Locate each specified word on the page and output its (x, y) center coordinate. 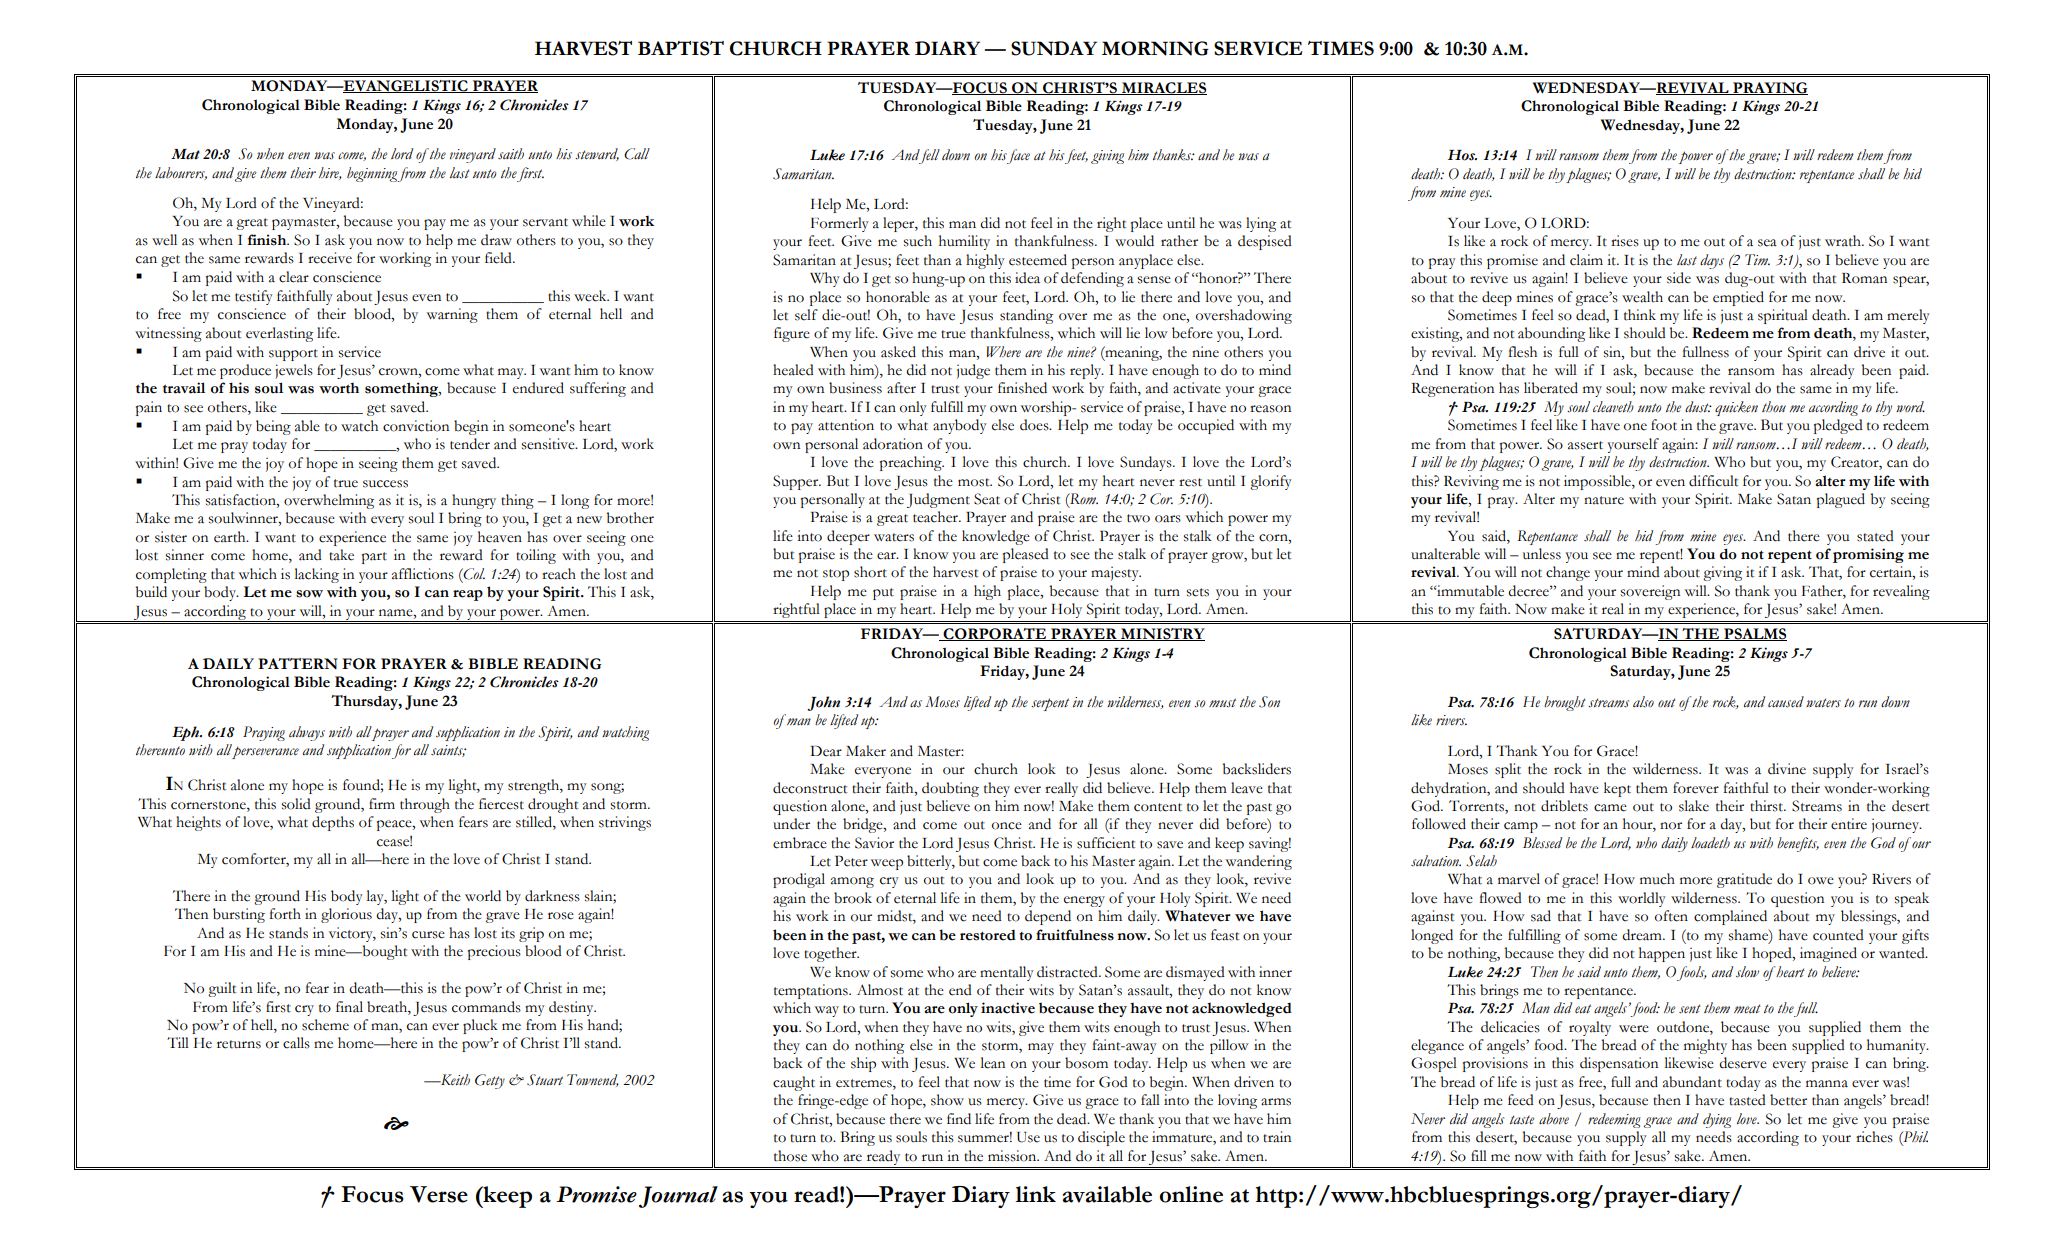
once (1007, 826)
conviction (416, 426)
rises (1625, 241)
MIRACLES (1163, 88)
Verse (439, 1194)
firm (382, 803)
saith (511, 154)
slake (1694, 806)
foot (1664, 425)
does (1035, 425)
